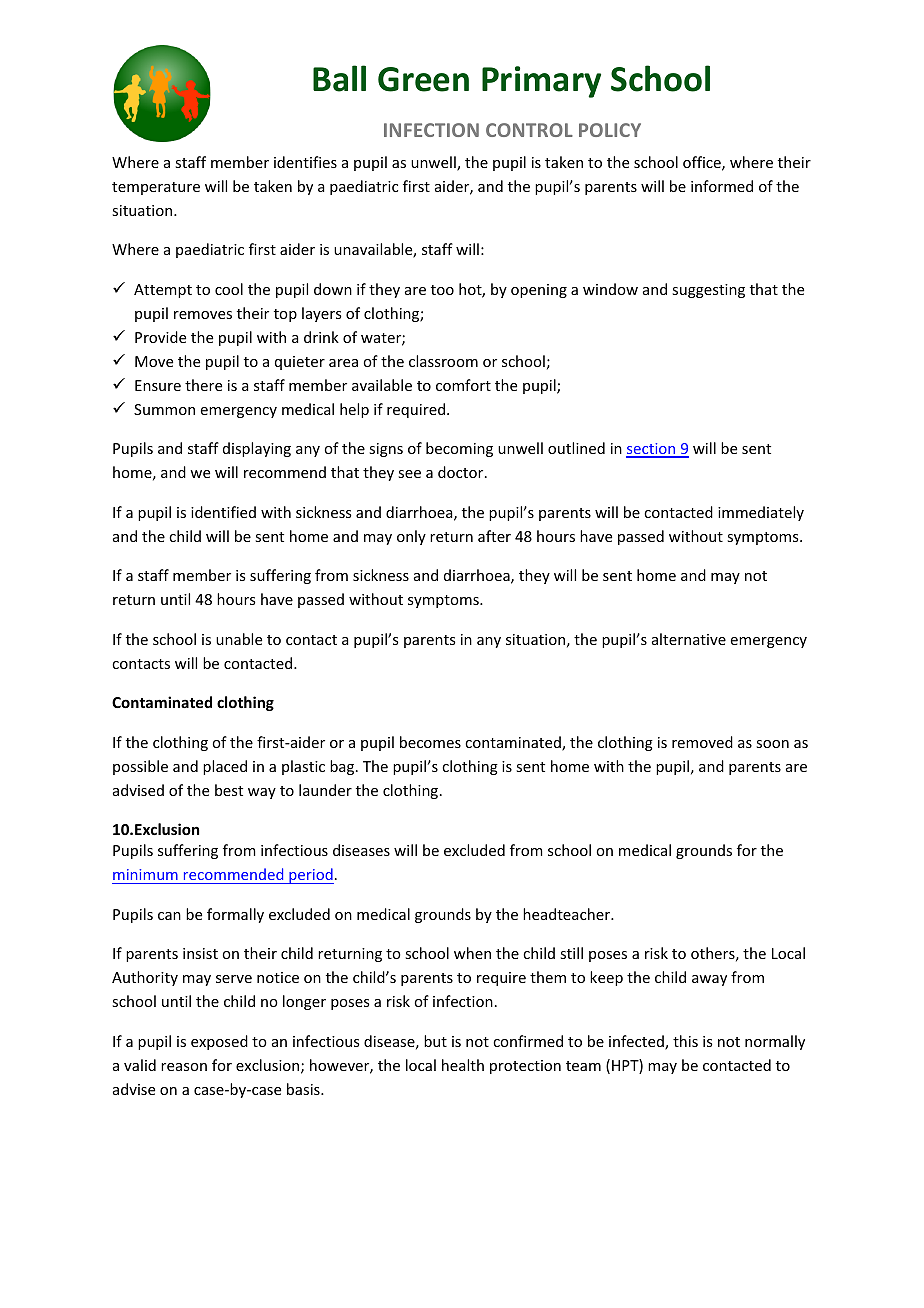 Image resolution: width=924 pixels, height=1308 pixels. I want to click on best, so click(229, 790).
